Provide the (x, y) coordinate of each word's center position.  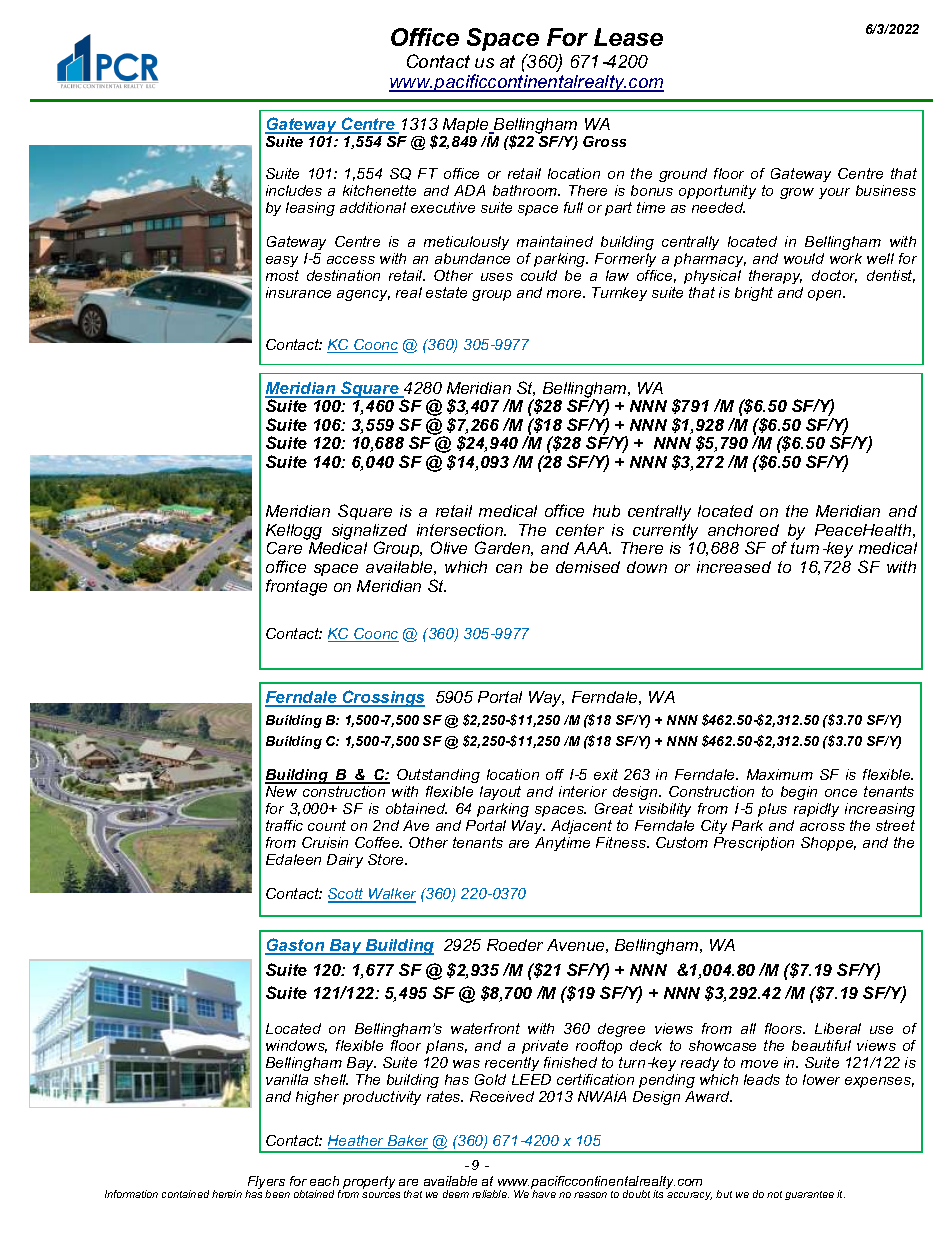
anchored (743, 530)
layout (500, 793)
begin (799, 793)
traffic (284, 825)
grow (797, 193)
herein (227, 1194)
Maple (466, 127)
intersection (461, 530)
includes (294, 190)
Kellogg (294, 532)
